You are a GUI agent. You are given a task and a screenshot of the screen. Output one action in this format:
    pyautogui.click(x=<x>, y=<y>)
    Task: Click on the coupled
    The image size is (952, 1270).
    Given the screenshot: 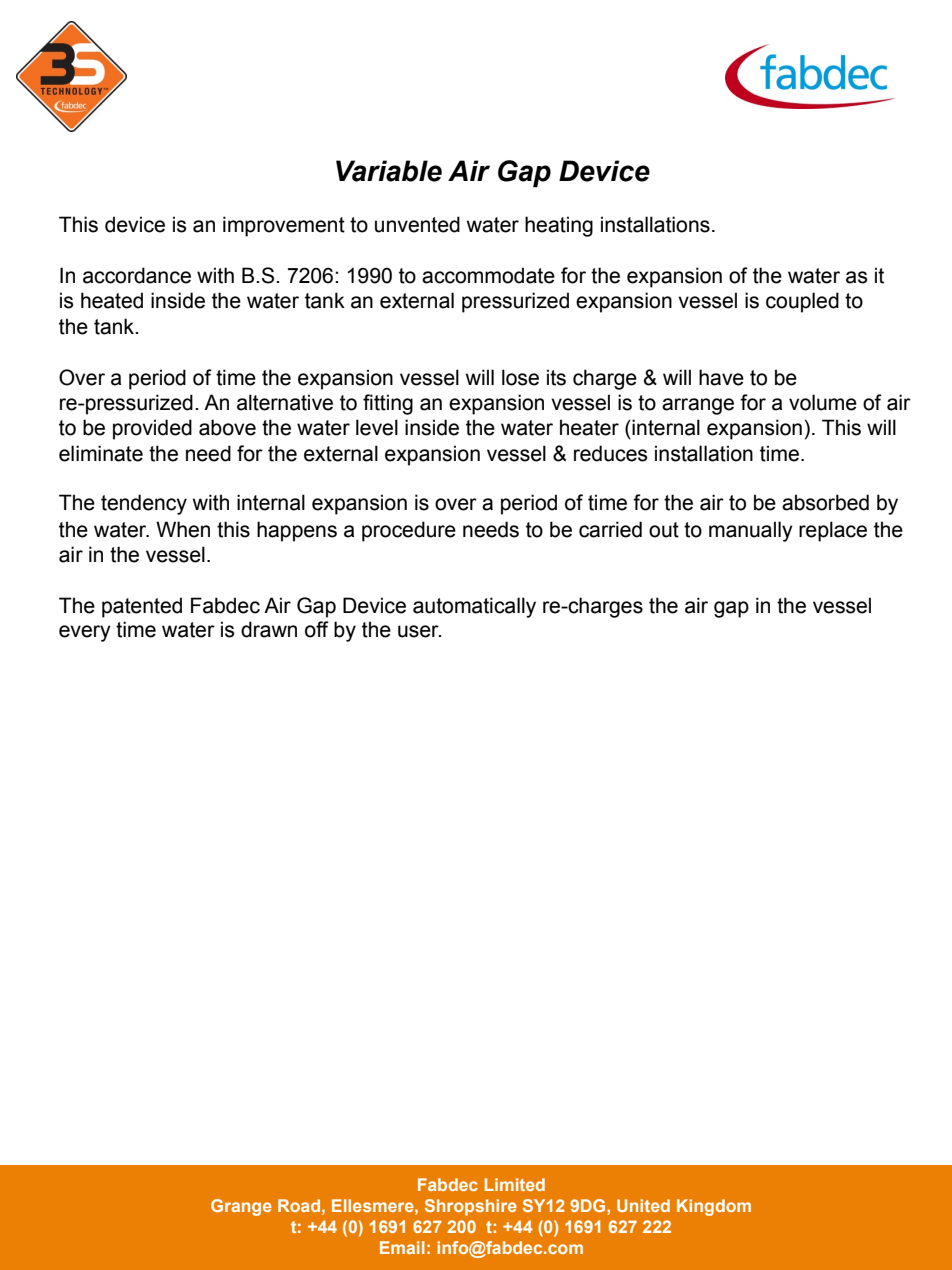 What is the action you would take?
    pyautogui.click(x=802, y=302)
